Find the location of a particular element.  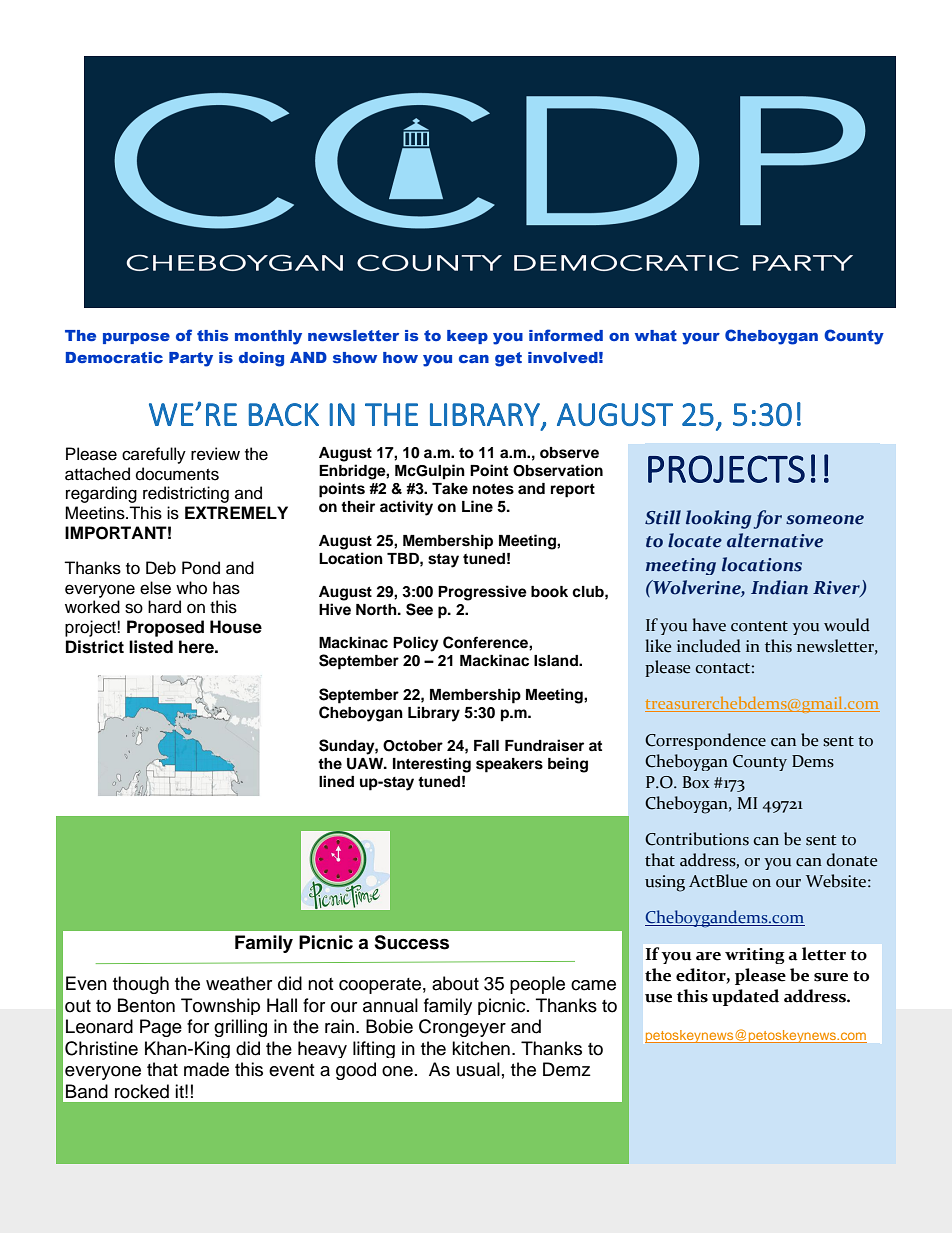

updated is located at coordinates (745, 997).
